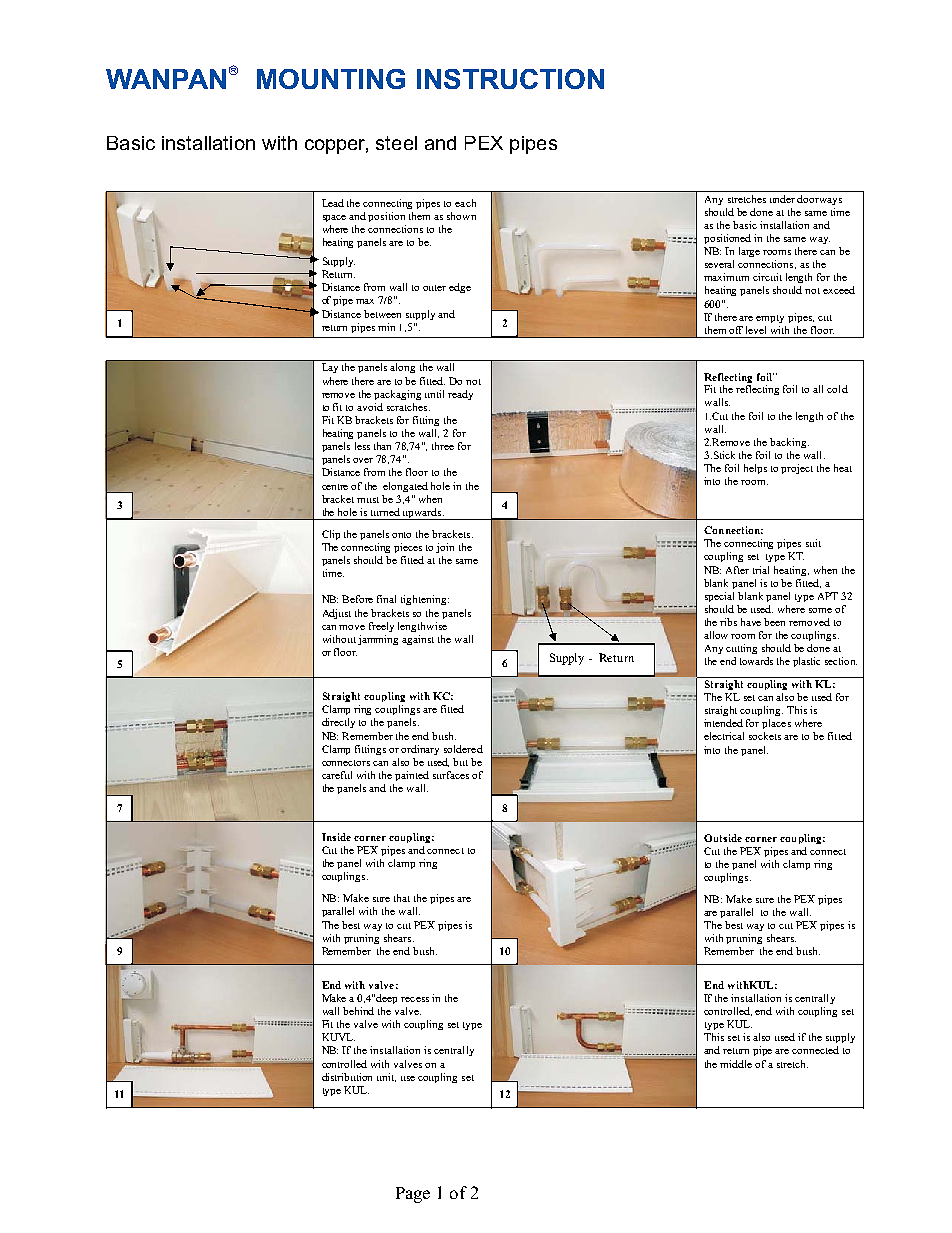  What do you see at coordinates (749, 252) in the image?
I see `large` at bounding box center [749, 252].
